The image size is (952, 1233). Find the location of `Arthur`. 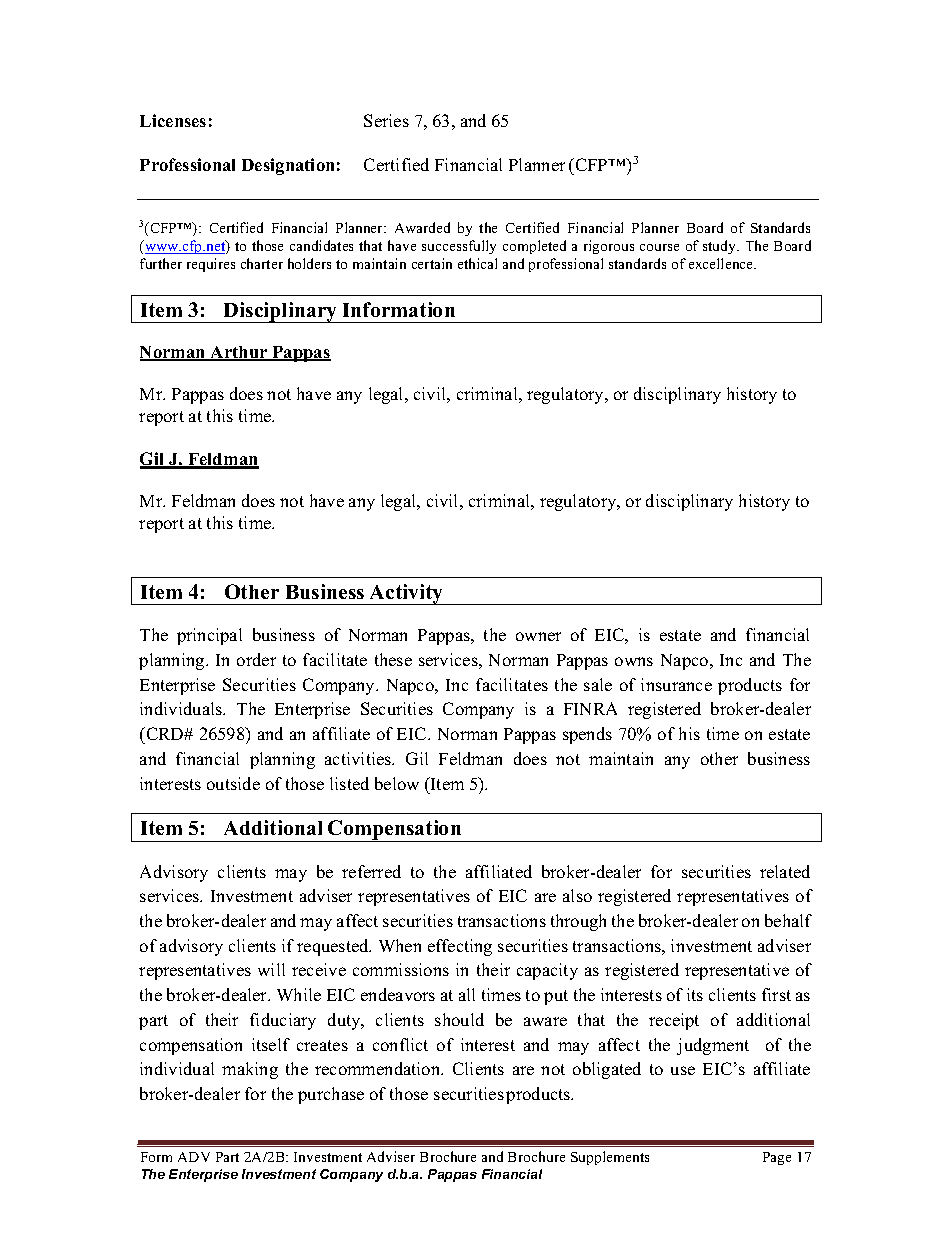

Arthur is located at coordinates (239, 353).
